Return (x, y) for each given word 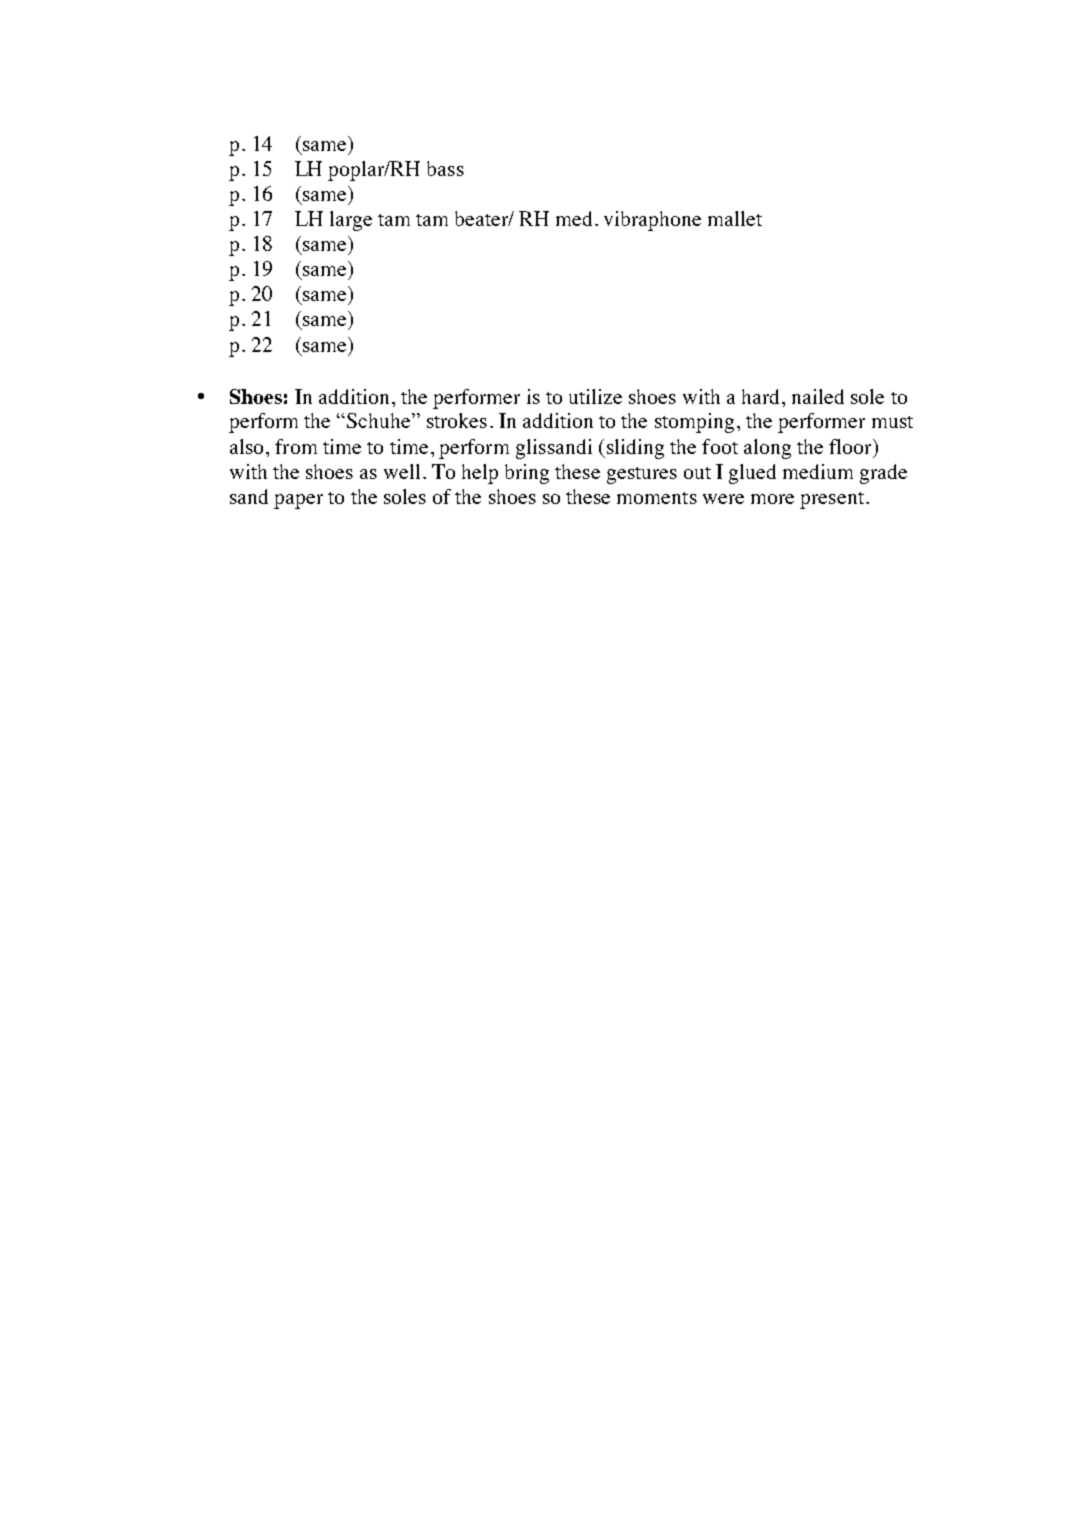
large (351, 221)
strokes (457, 420)
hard (762, 396)
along (767, 449)
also (246, 446)
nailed (818, 396)
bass (445, 168)
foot (720, 446)
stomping (694, 423)
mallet (735, 218)
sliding (634, 449)
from (296, 446)
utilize (595, 396)
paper (298, 501)
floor (851, 446)
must (892, 422)
